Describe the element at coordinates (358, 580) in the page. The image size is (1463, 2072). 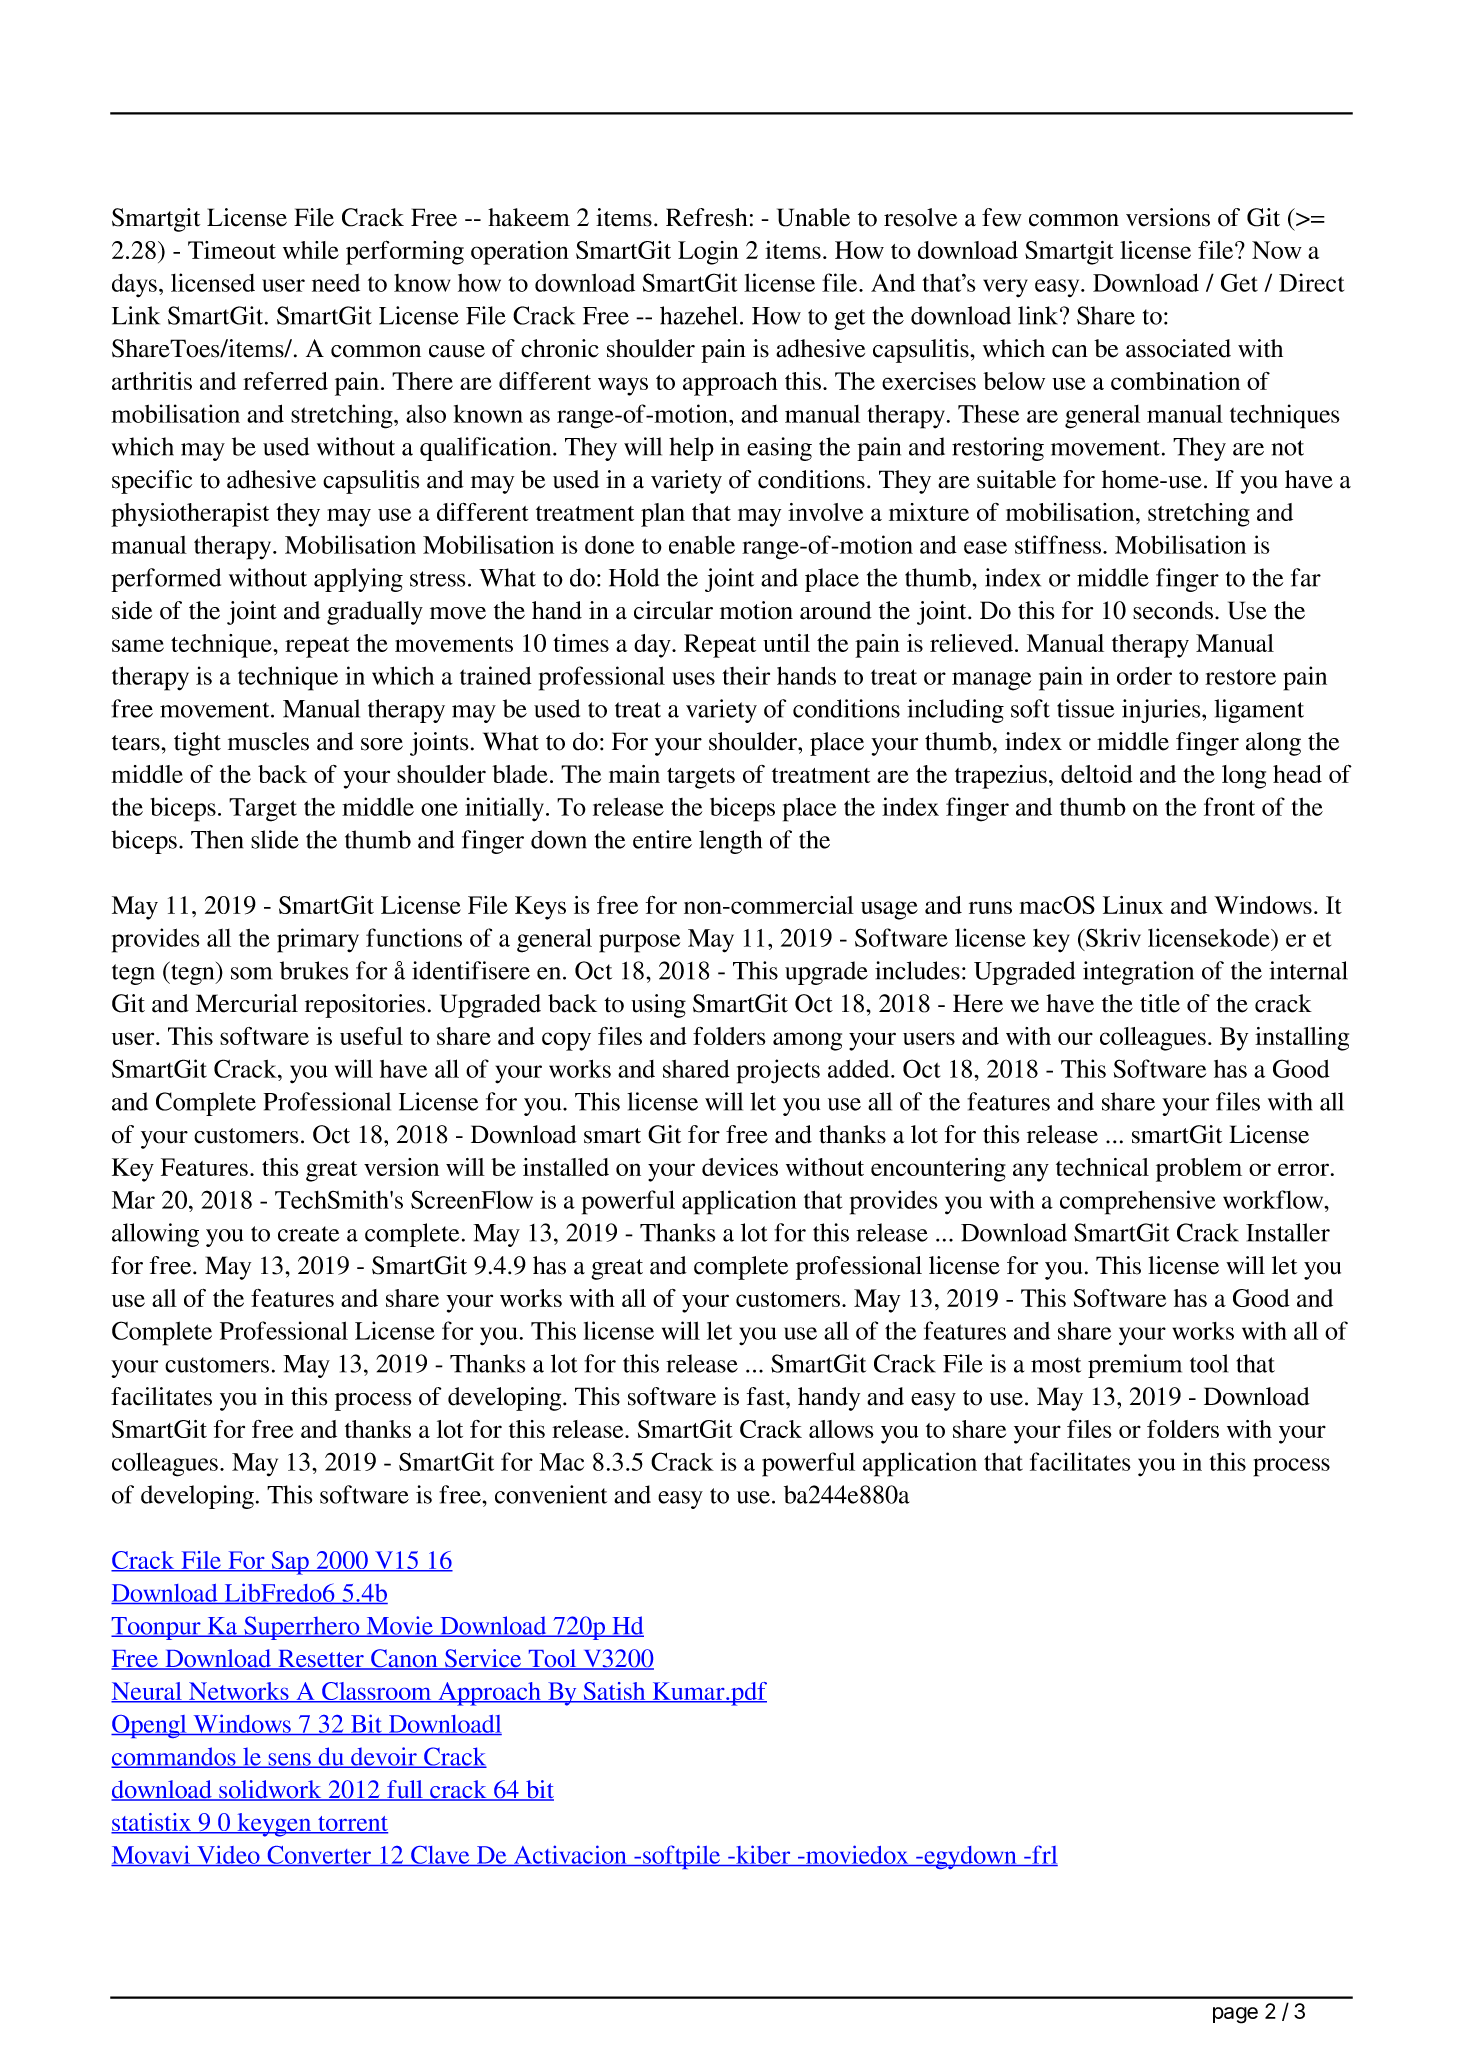
I see `applying` at that location.
